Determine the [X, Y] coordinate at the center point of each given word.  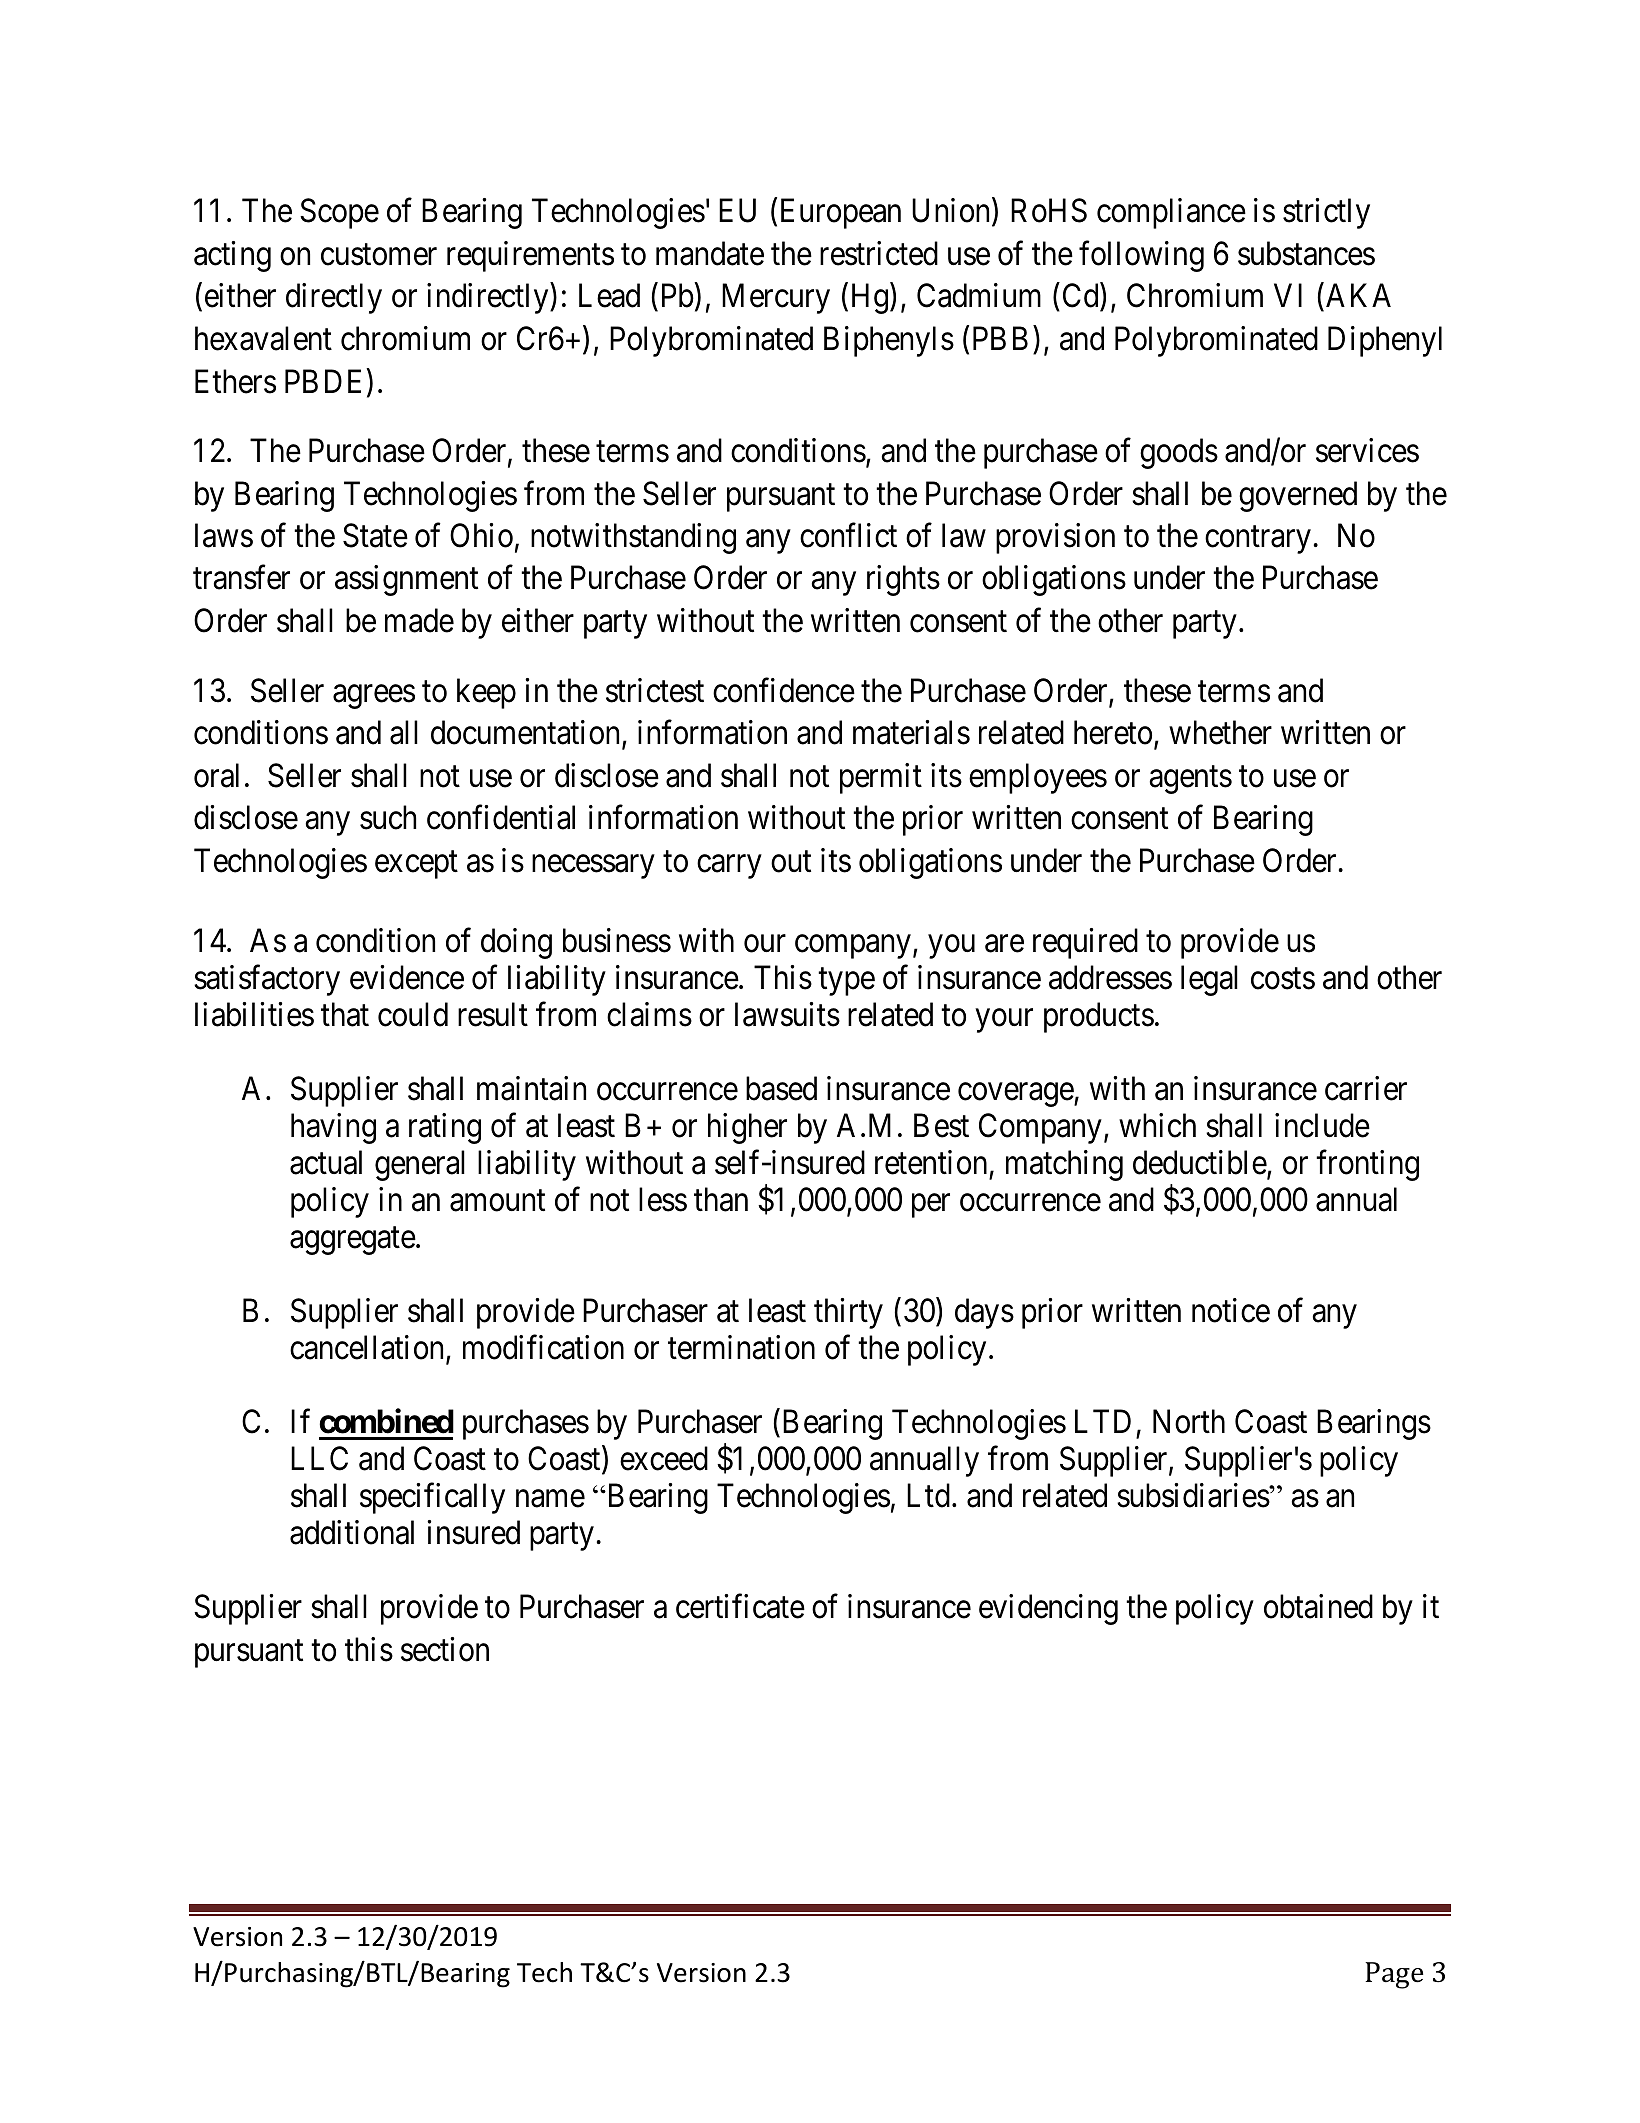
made [419, 620]
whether [1220, 732]
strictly [1326, 213]
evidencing [1048, 1609]
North [1189, 1421]
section [445, 1649]
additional [352, 1532]
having [333, 1128]
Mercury [776, 299]
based [781, 1088]
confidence [784, 690]
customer [379, 255]
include [1322, 1125]
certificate [740, 1606]
